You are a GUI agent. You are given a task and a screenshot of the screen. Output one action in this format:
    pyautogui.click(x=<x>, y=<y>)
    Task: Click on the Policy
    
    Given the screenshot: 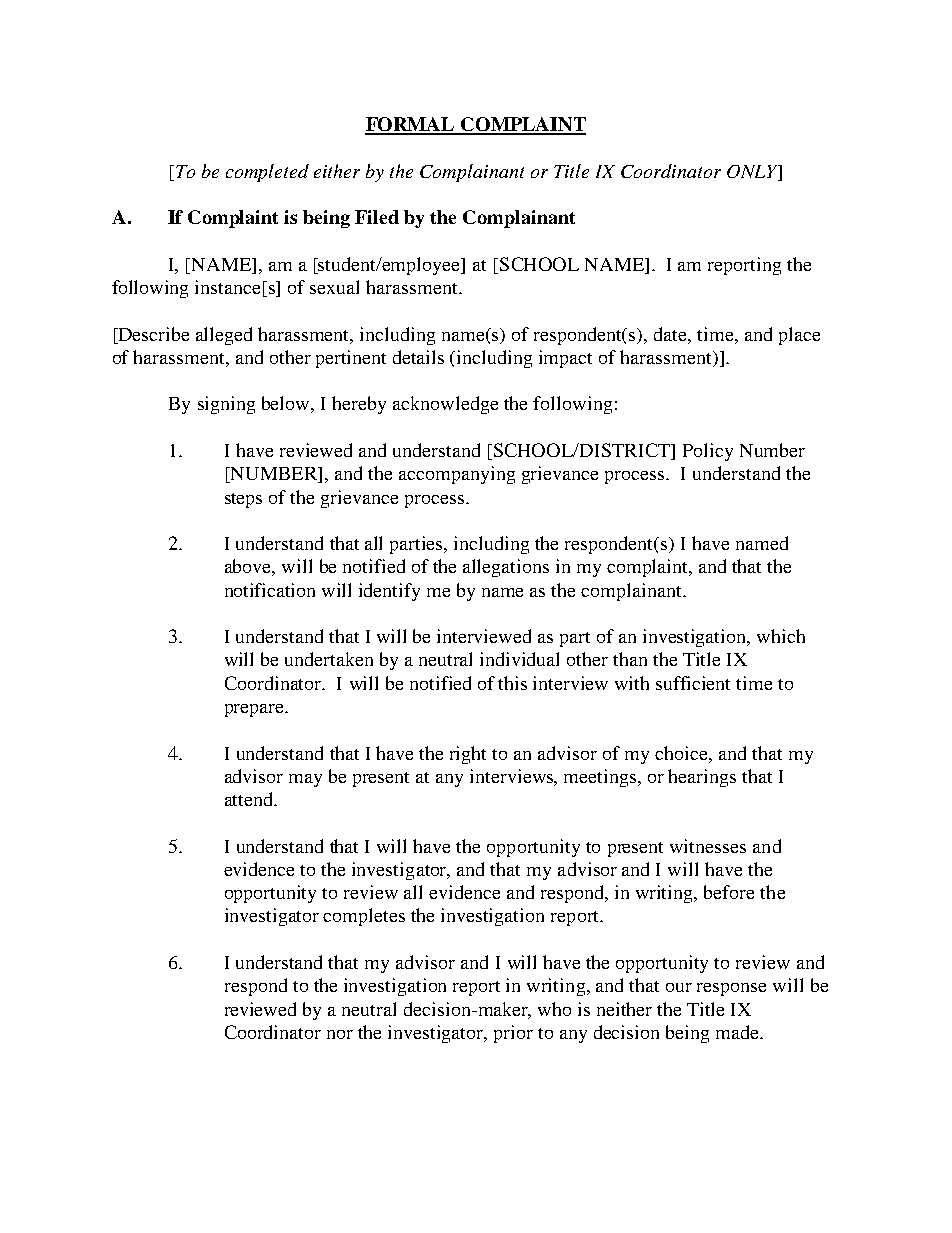 What is the action you would take?
    pyautogui.click(x=708, y=452)
